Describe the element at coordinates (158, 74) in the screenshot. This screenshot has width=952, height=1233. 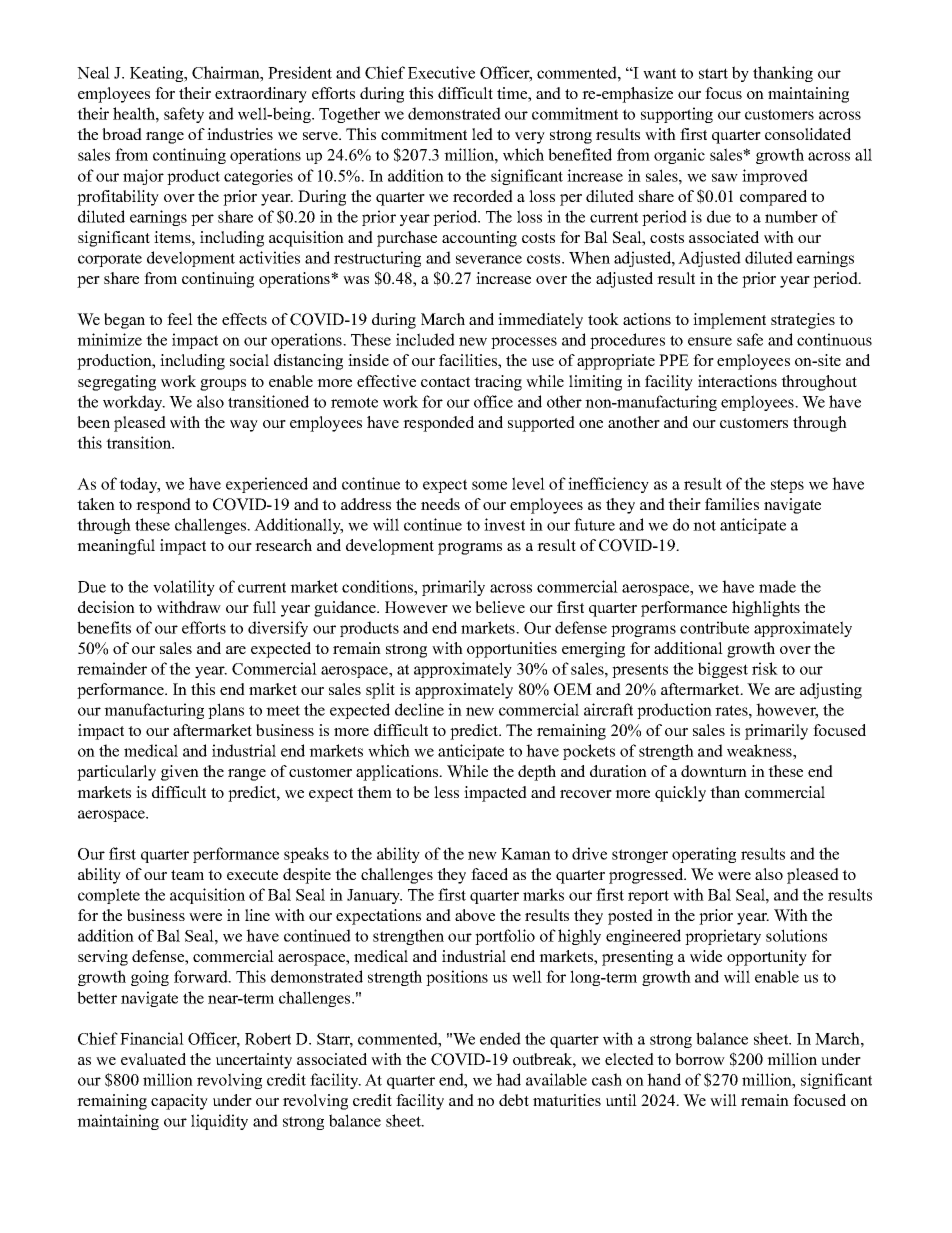
I see `Keating` at that location.
